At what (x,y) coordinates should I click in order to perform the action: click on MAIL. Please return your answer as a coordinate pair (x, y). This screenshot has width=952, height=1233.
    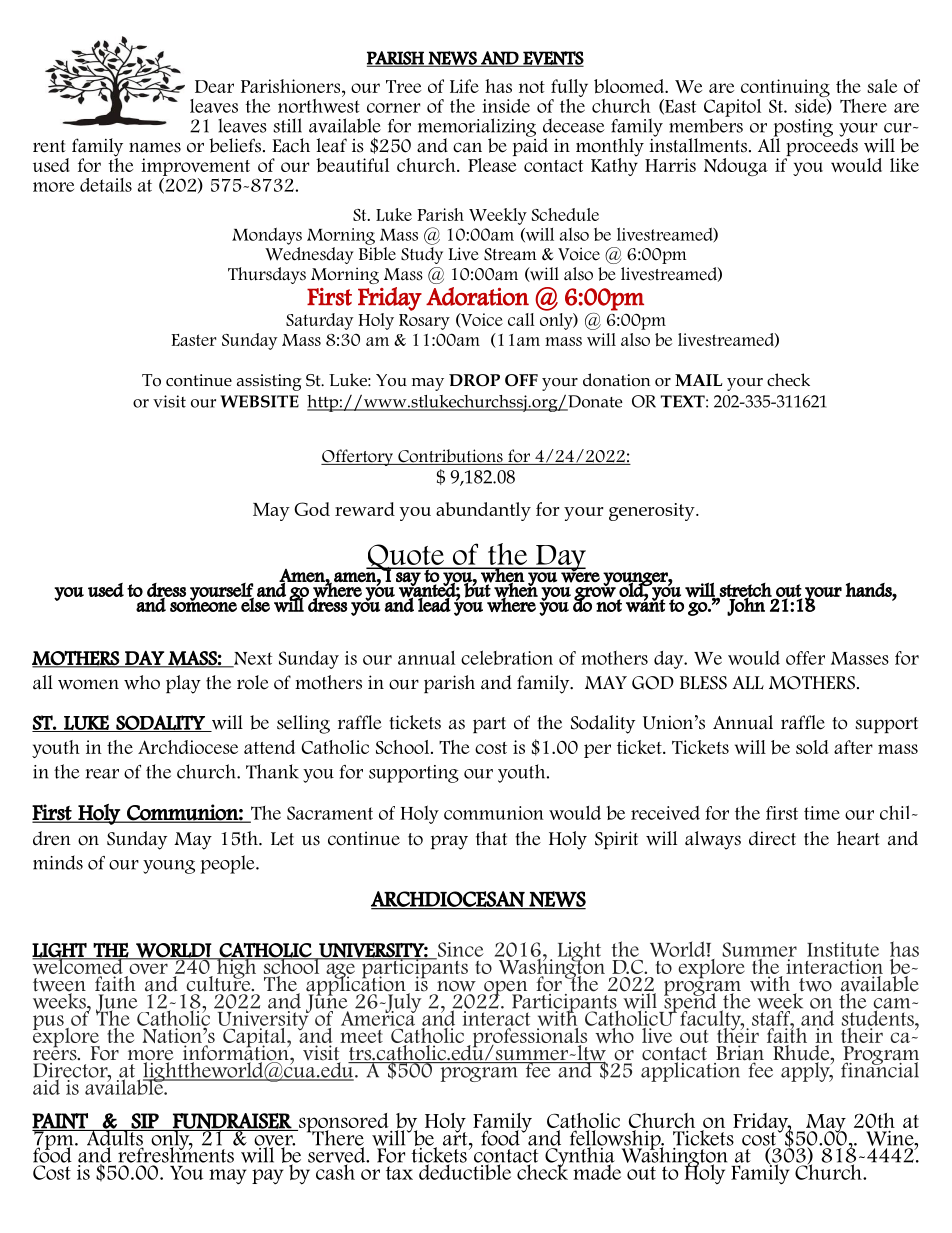
    Looking at the image, I should click on (699, 380).
